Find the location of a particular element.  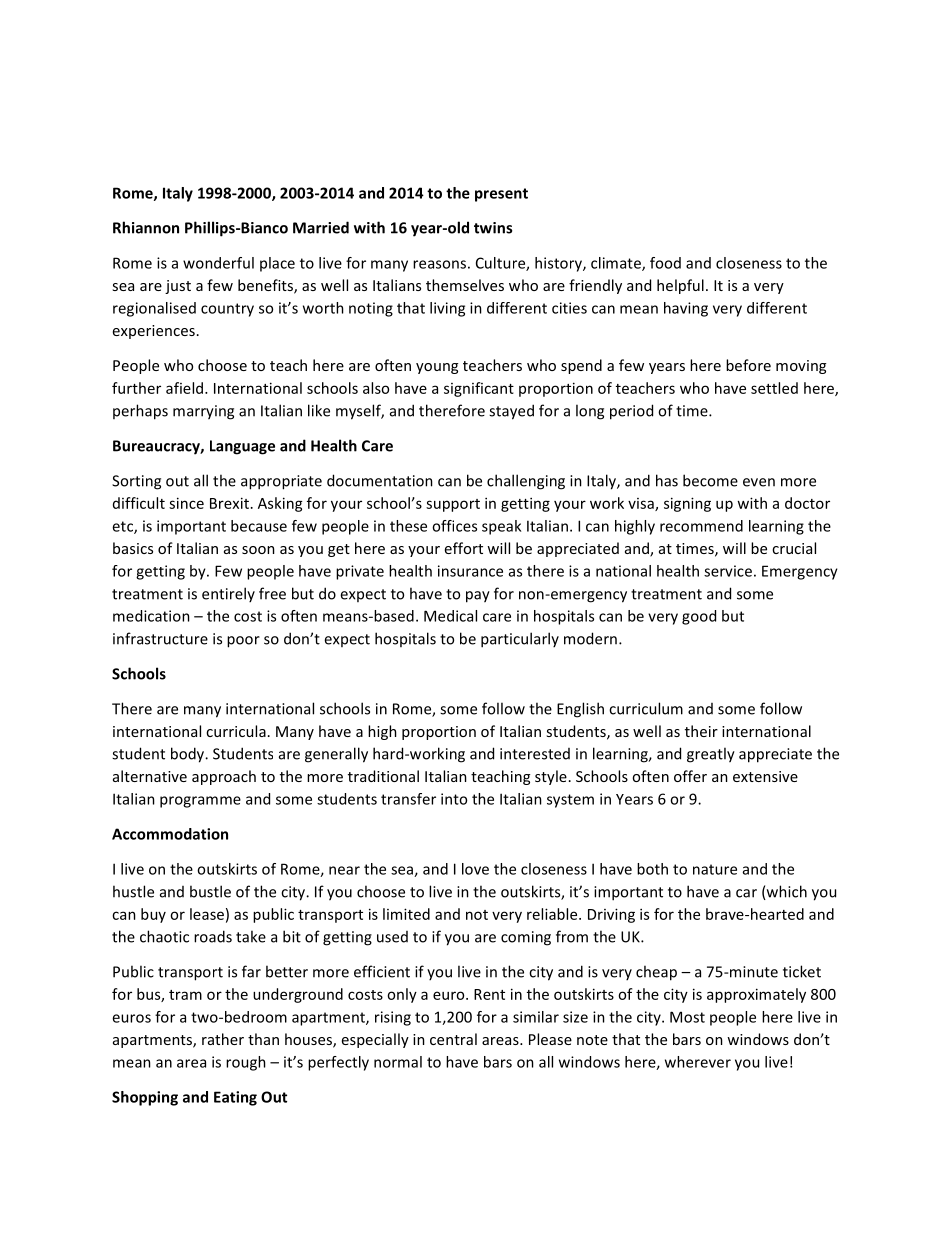

nature is located at coordinates (715, 869).
